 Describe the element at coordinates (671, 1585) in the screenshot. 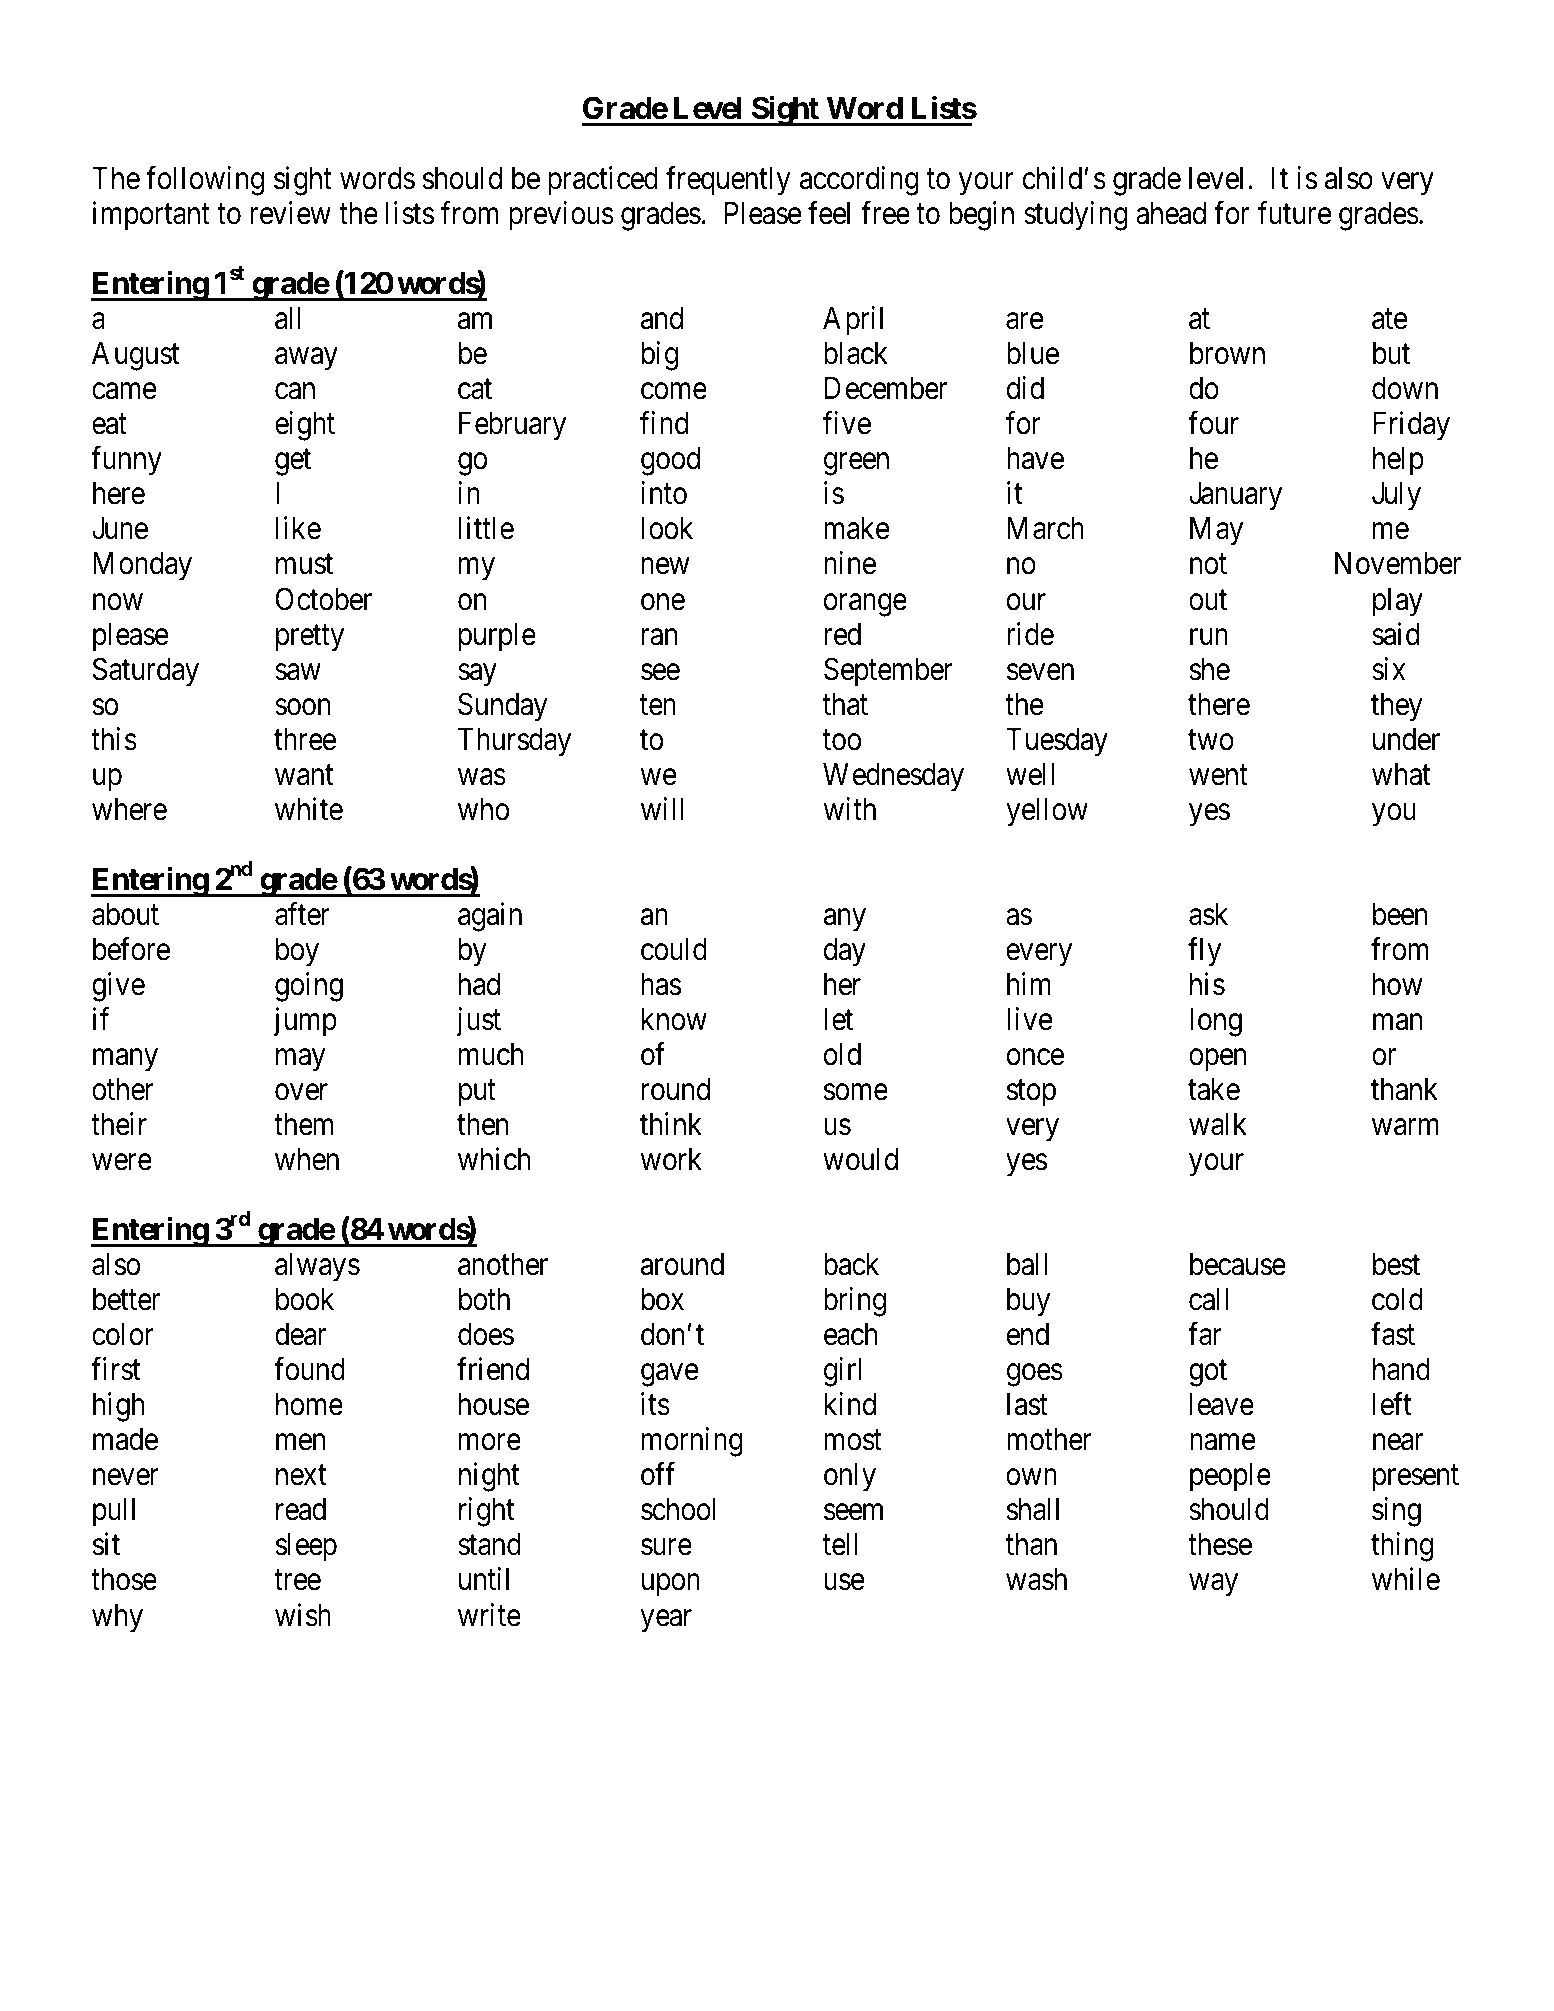

I see `upon` at that location.
